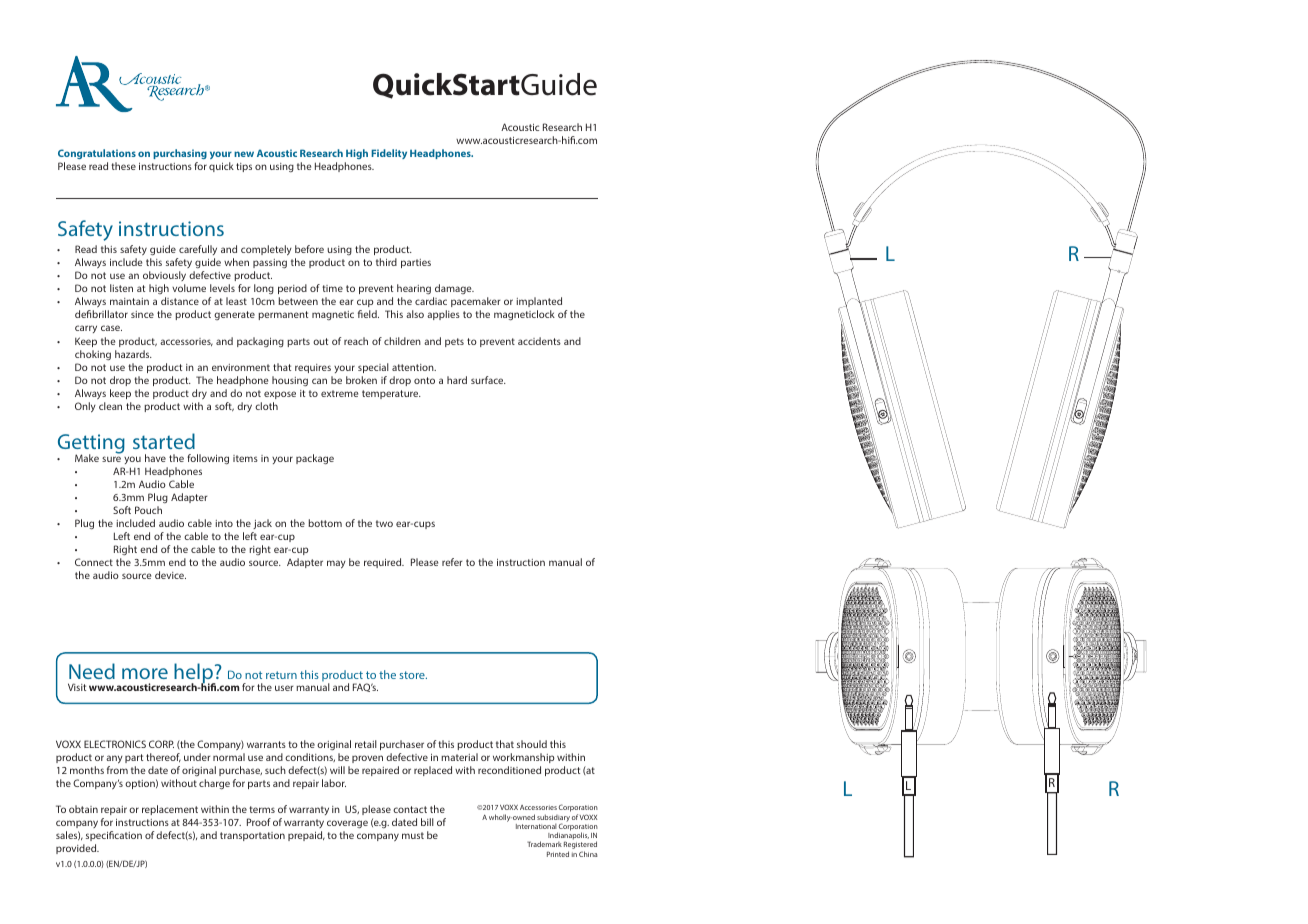 This screenshot has height=924, width=1308. Describe the element at coordinates (336, 564) in the screenshot. I see `may` at that location.
